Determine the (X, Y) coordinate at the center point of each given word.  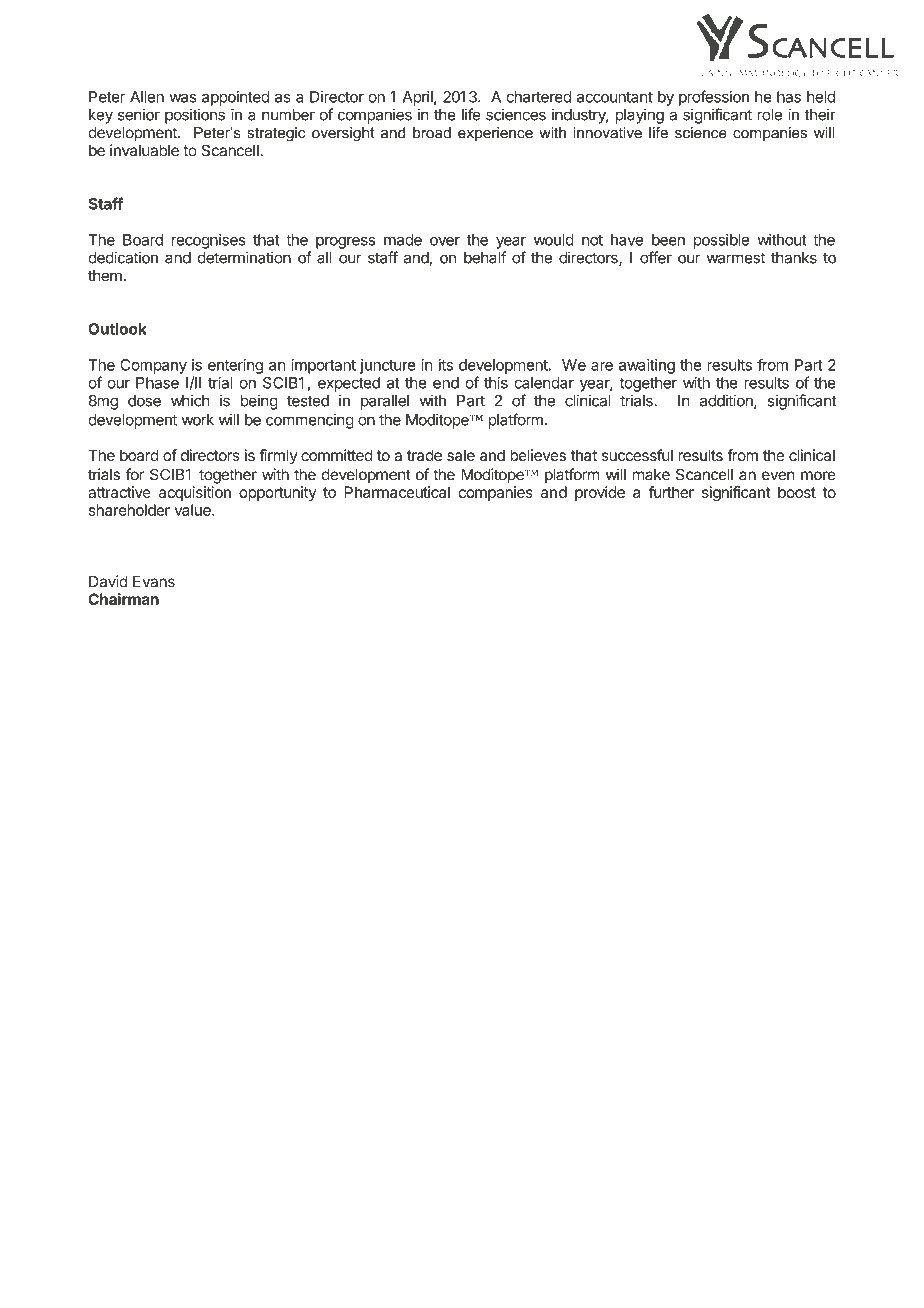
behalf (485, 257)
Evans (154, 582)
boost (797, 492)
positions (195, 116)
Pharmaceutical (397, 492)
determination (244, 257)
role (770, 115)
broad (432, 133)
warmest (736, 258)
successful (637, 455)
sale (461, 455)
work (198, 420)
